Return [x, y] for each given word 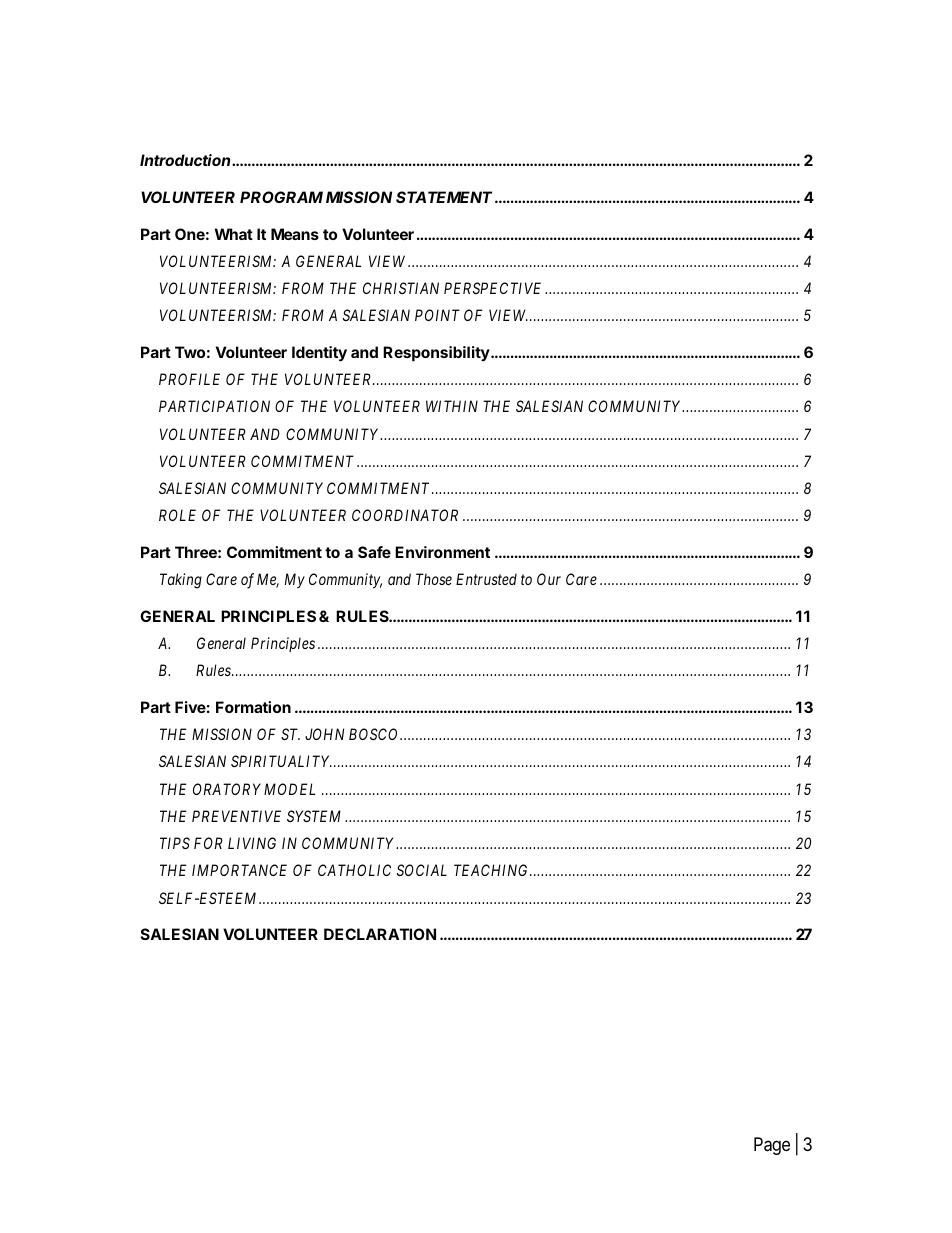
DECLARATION [380, 934]
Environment [442, 552]
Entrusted [486, 579]
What [234, 234]
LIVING [252, 843]
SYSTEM [314, 816]
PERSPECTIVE [492, 288]
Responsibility [437, 353]
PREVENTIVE [236, 816]
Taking [181, 581]
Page [772, 1146]
